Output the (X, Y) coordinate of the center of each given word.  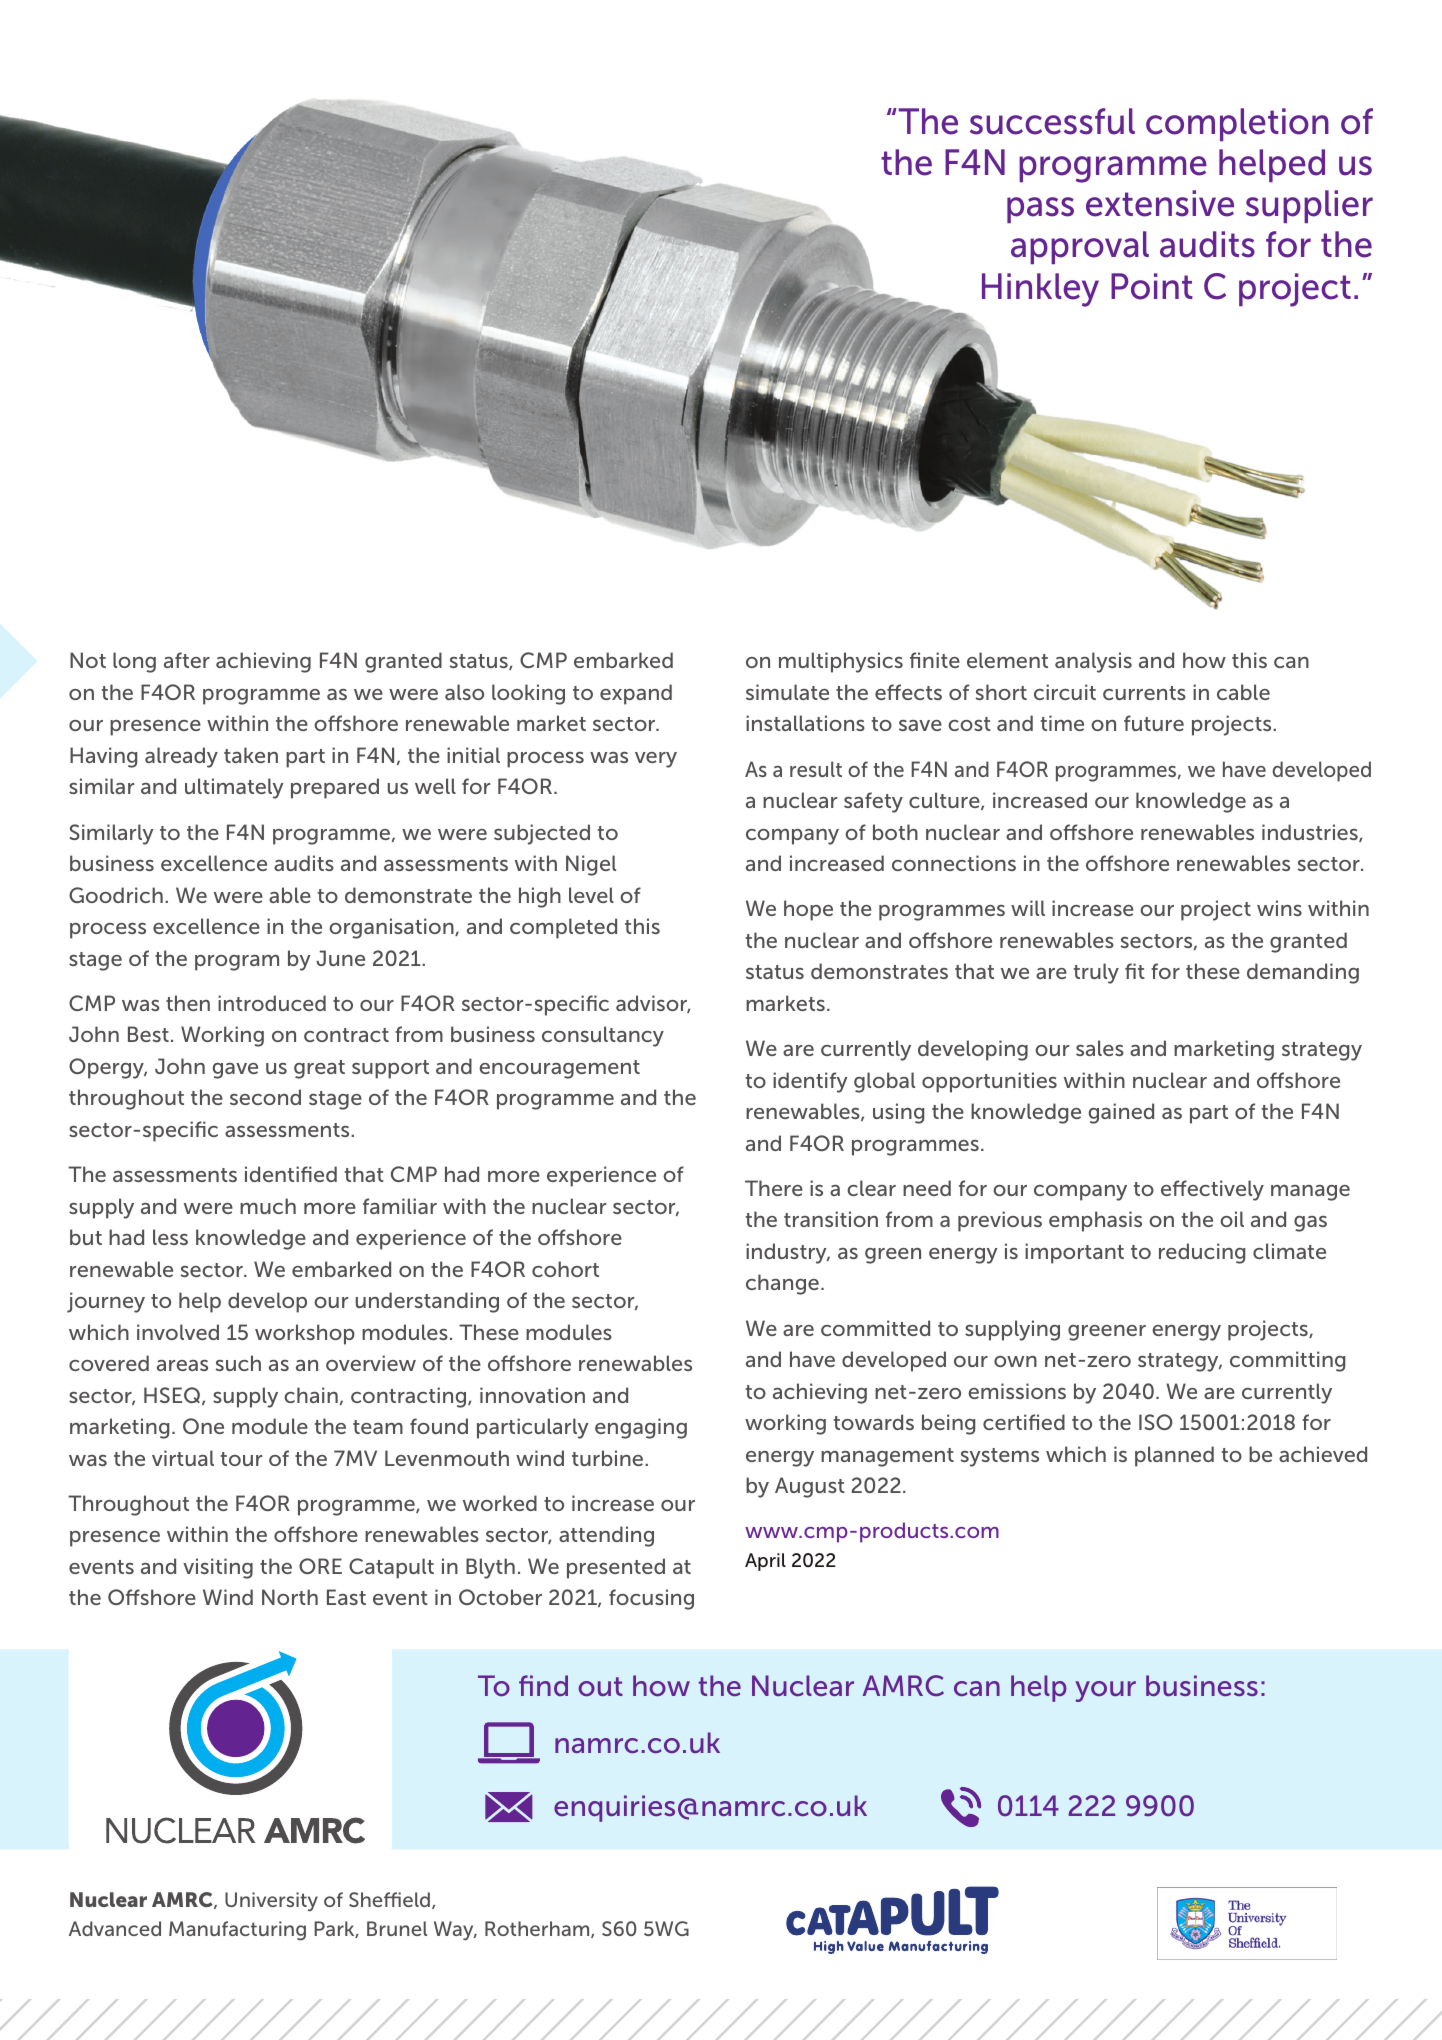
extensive (1160, 203)
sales (1100, 1048)
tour (241, 1459)
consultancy (603, 1036)
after (187, 660)
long (134, 662)
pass (1040, 210)
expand (636, 694)
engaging (641, 1428)
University (271, 1902)
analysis (1093, 662)
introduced (272, 1003)
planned (1174, 1456)
